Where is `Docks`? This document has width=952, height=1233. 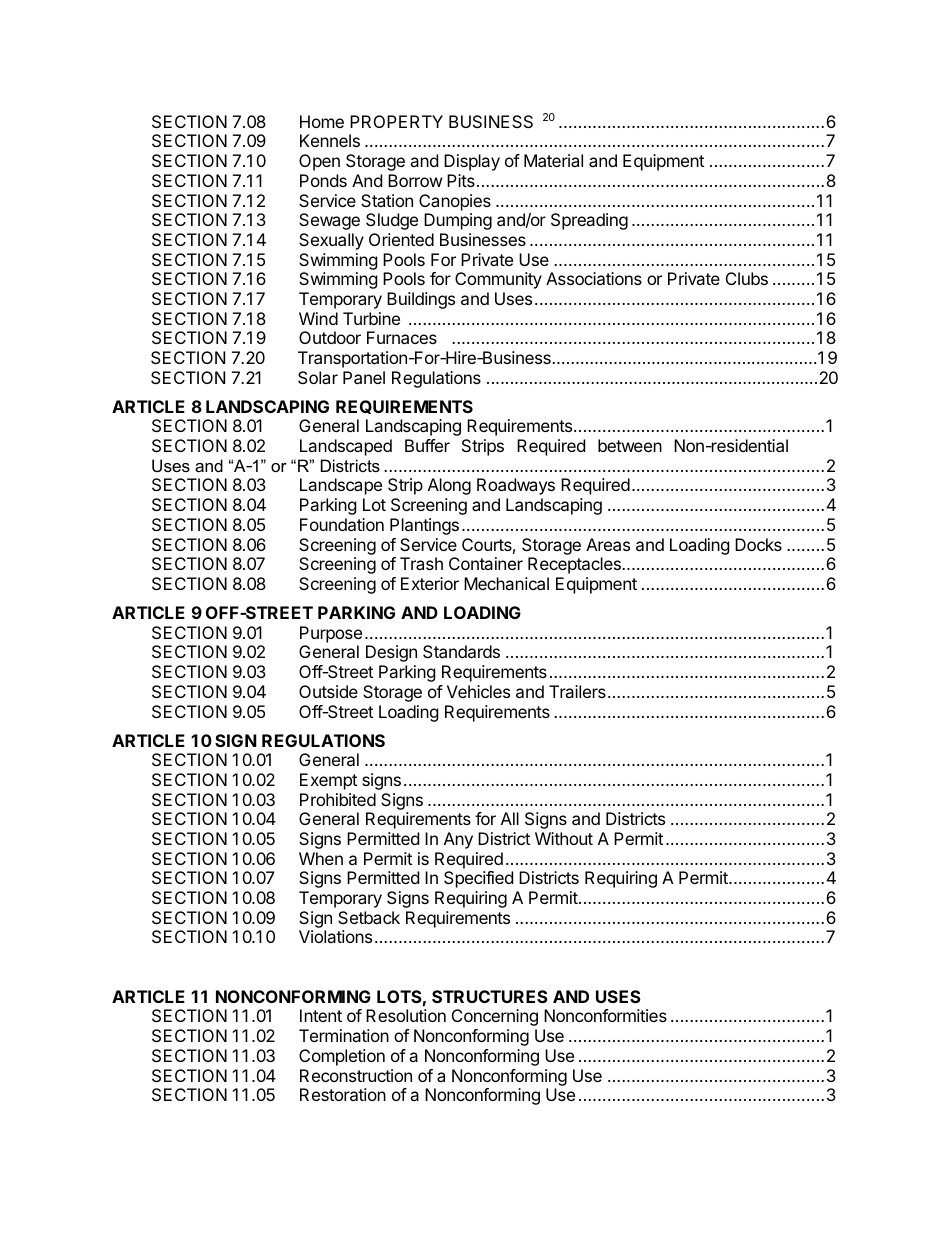
Docks is located at coordinates (758, 544).
